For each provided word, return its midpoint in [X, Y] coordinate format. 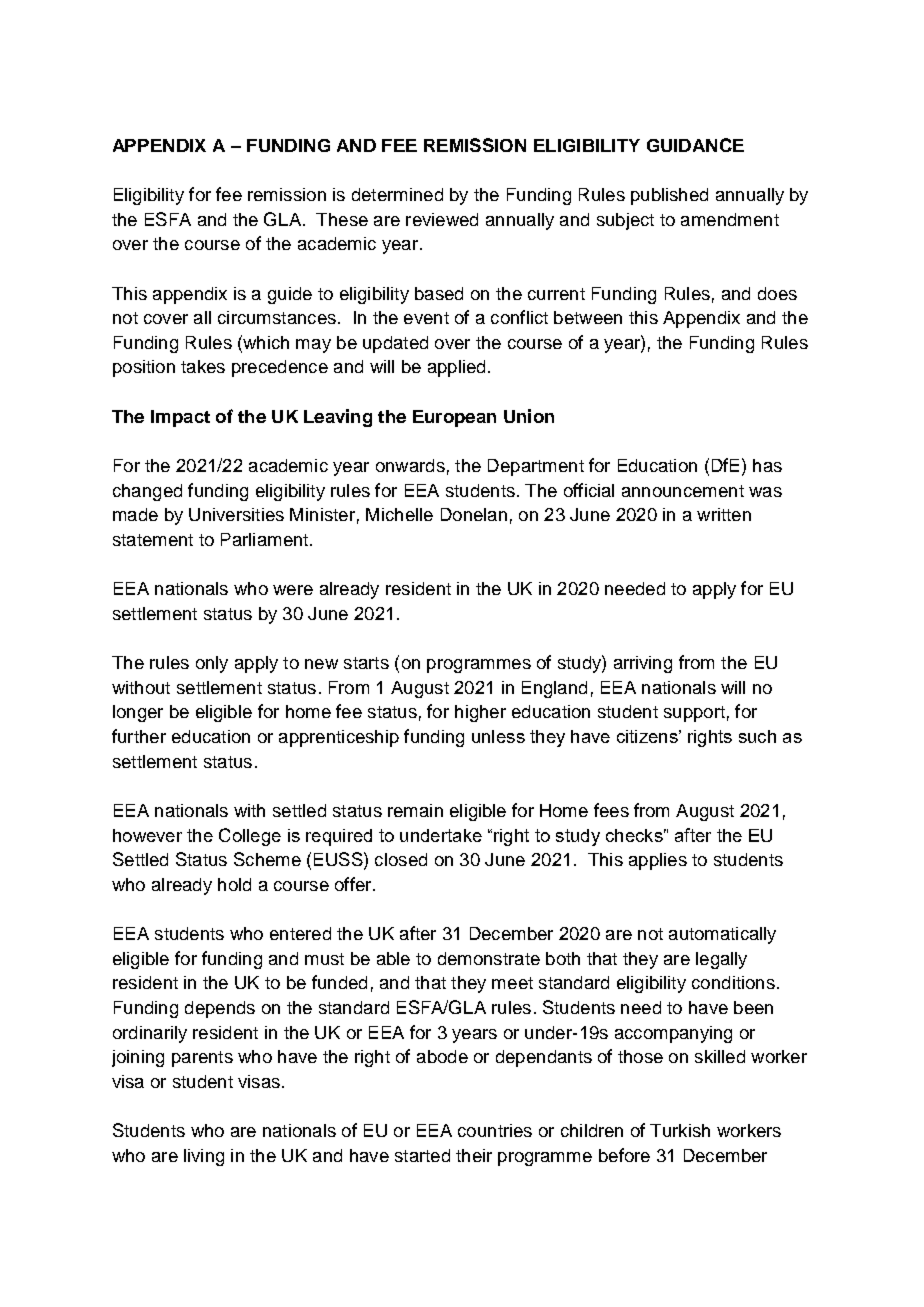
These [342, 219]
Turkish [680, 1130]
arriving [643, 664]
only [212, 664]
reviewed [442, 219]
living [204, 1157]
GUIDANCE [695, 145]
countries [495, 1130]
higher [480, 713]
